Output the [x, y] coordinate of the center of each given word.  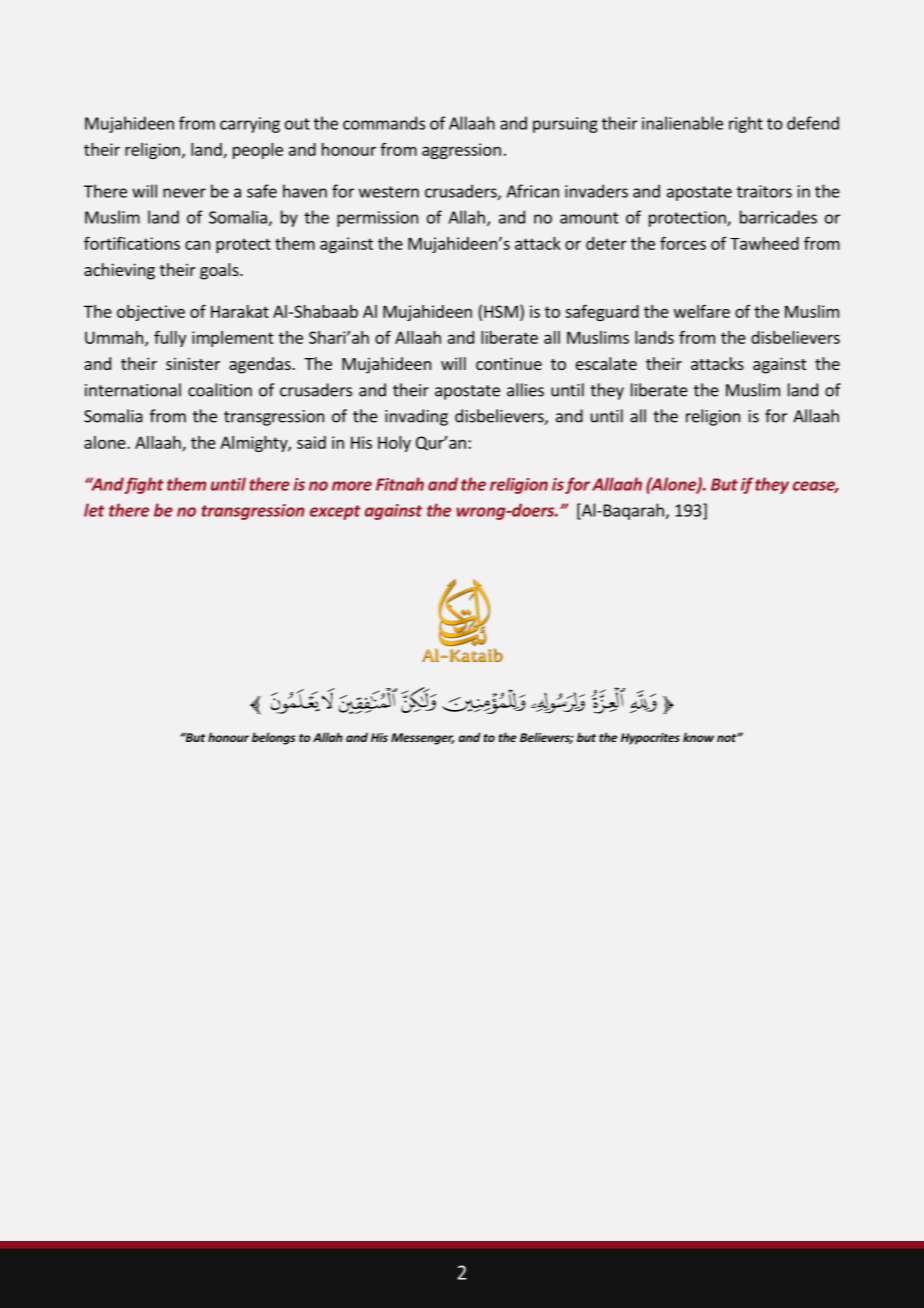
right [746, 124]
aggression [461, 151]
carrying [250, 125]
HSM [501, 311]
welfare [702, 311]
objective [151, 313]
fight [144, 485]
